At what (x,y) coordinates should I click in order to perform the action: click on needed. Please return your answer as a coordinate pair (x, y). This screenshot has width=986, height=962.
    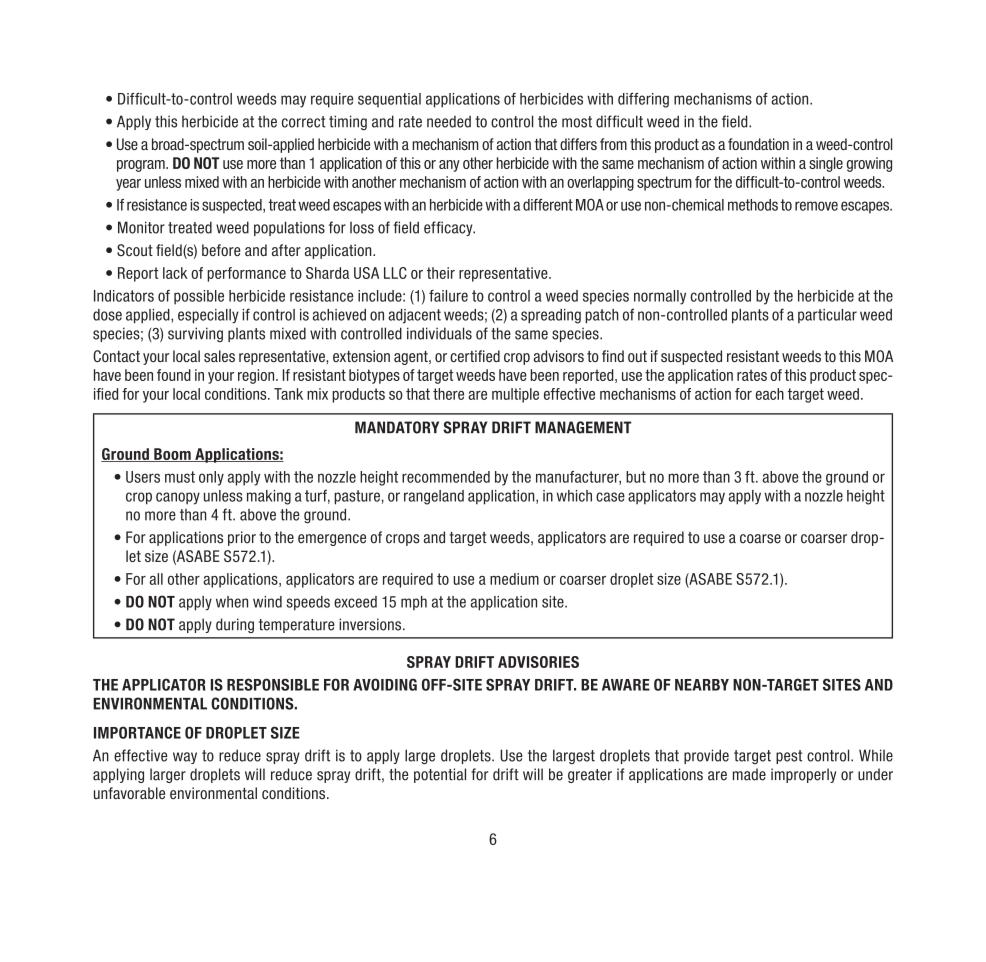
    Looking at the image, I should click on (449, 121).
